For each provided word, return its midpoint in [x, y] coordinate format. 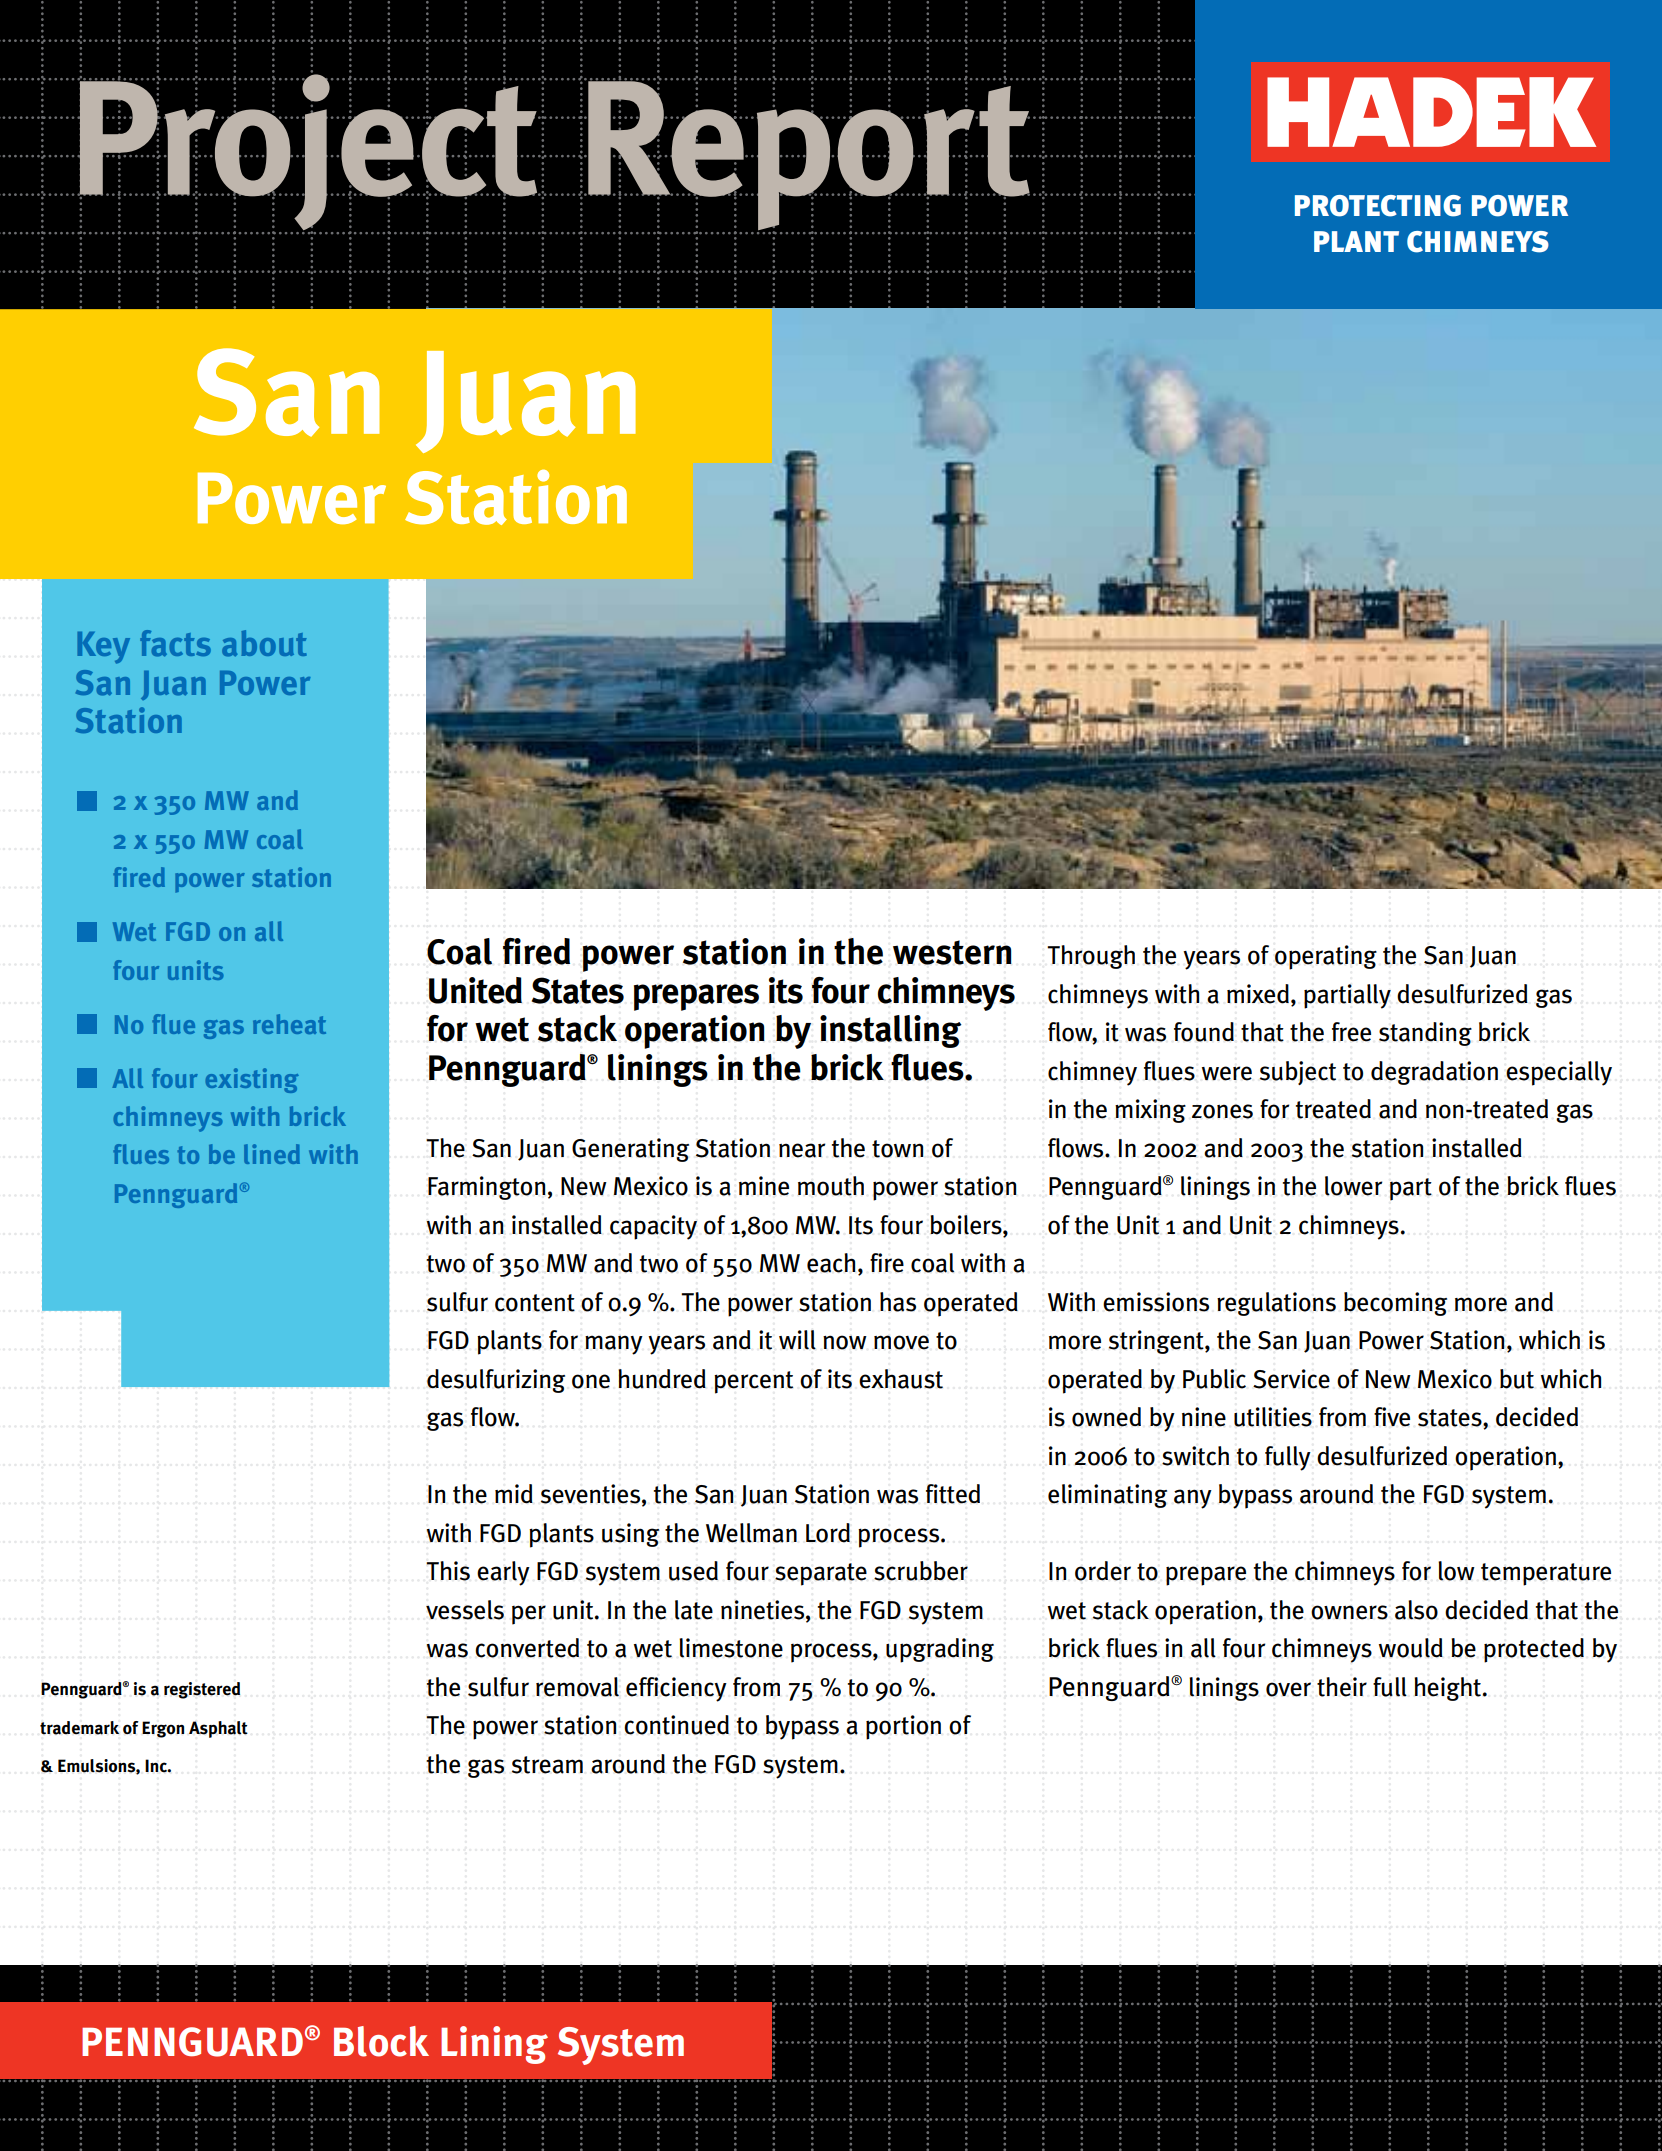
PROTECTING [1378, 206]
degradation [1434, 1073]
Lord [828, 1533]
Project [308, 152]
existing [252, 1080]
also [1416, 1610]
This [448, 1571]
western [952, 952]
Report [808, 156]
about [264, 643]
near [802, 1150]
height [1447, 1689]
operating [1326, 957]
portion [903, 1727]
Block [381, 2041]
